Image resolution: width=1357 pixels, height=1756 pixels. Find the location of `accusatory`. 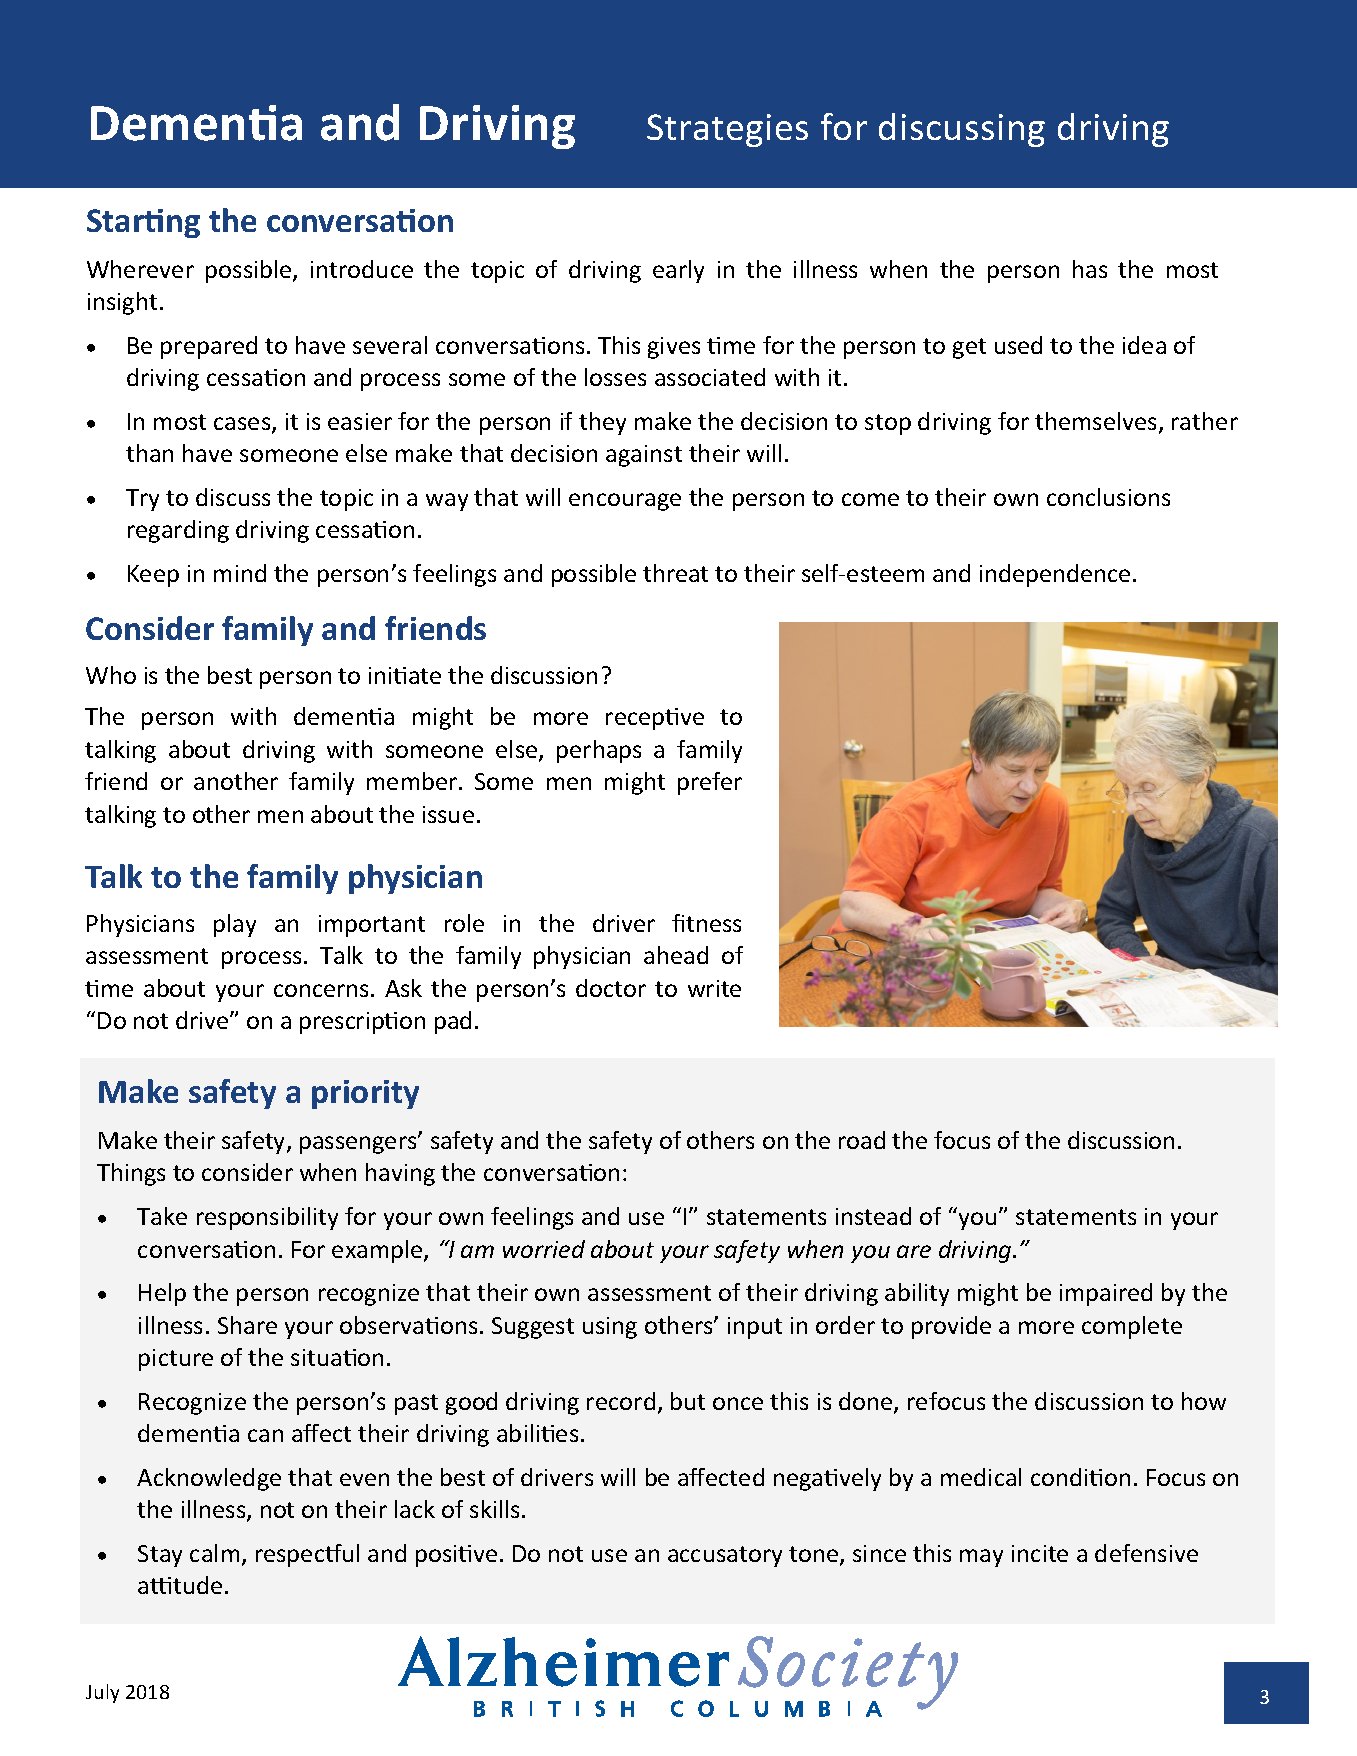

accusatory is located at coordinates (725, 1556).
